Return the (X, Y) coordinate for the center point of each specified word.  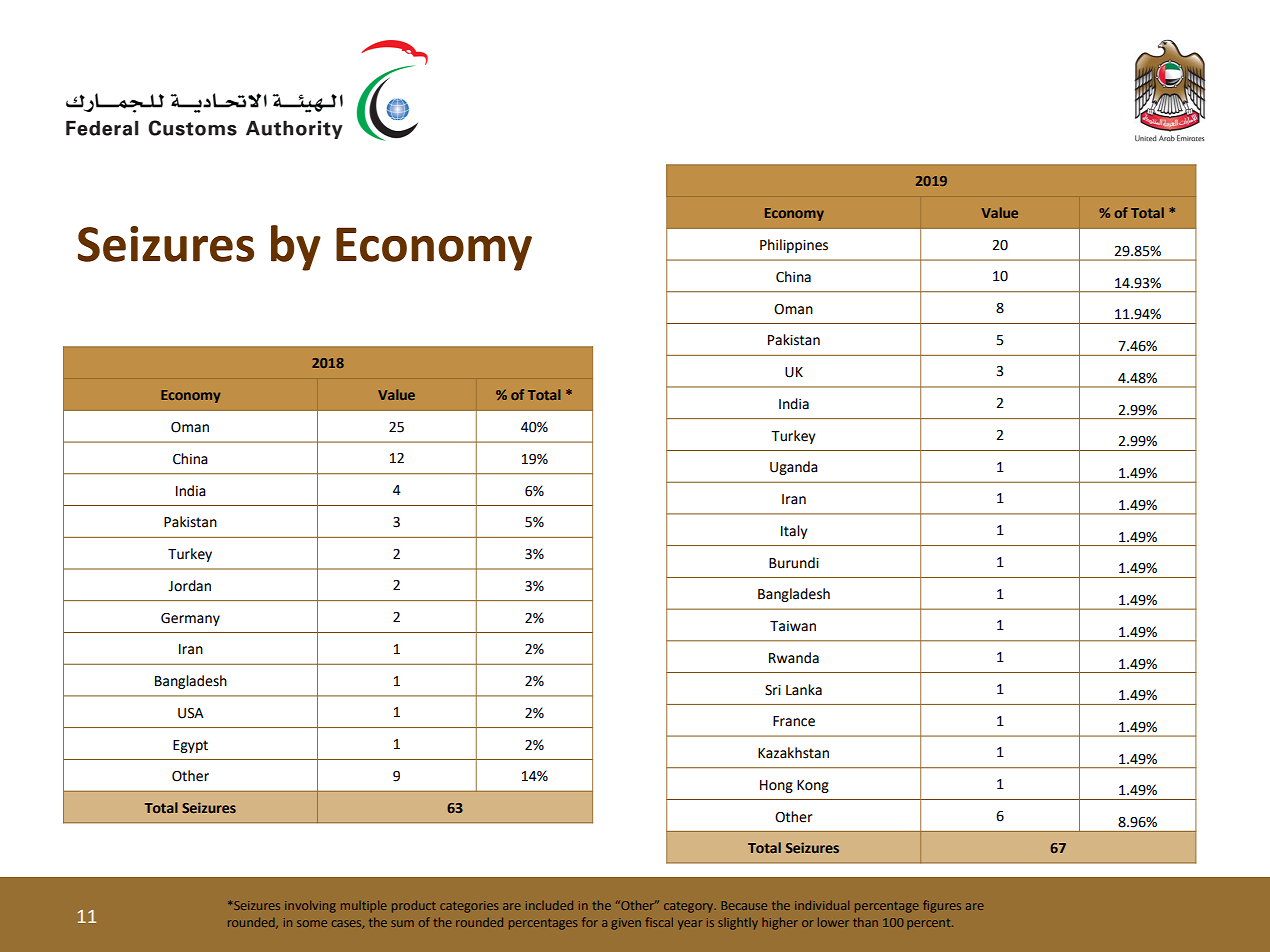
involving (310, 907)
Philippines (794, 246)
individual (822, 905)
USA (191, 713)
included (549, 905)
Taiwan (793, 626)
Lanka (804, 690)
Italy (794, 532)
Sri (773, 690)
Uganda (794, 468)
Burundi (794, 563)
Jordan (189, 586)
